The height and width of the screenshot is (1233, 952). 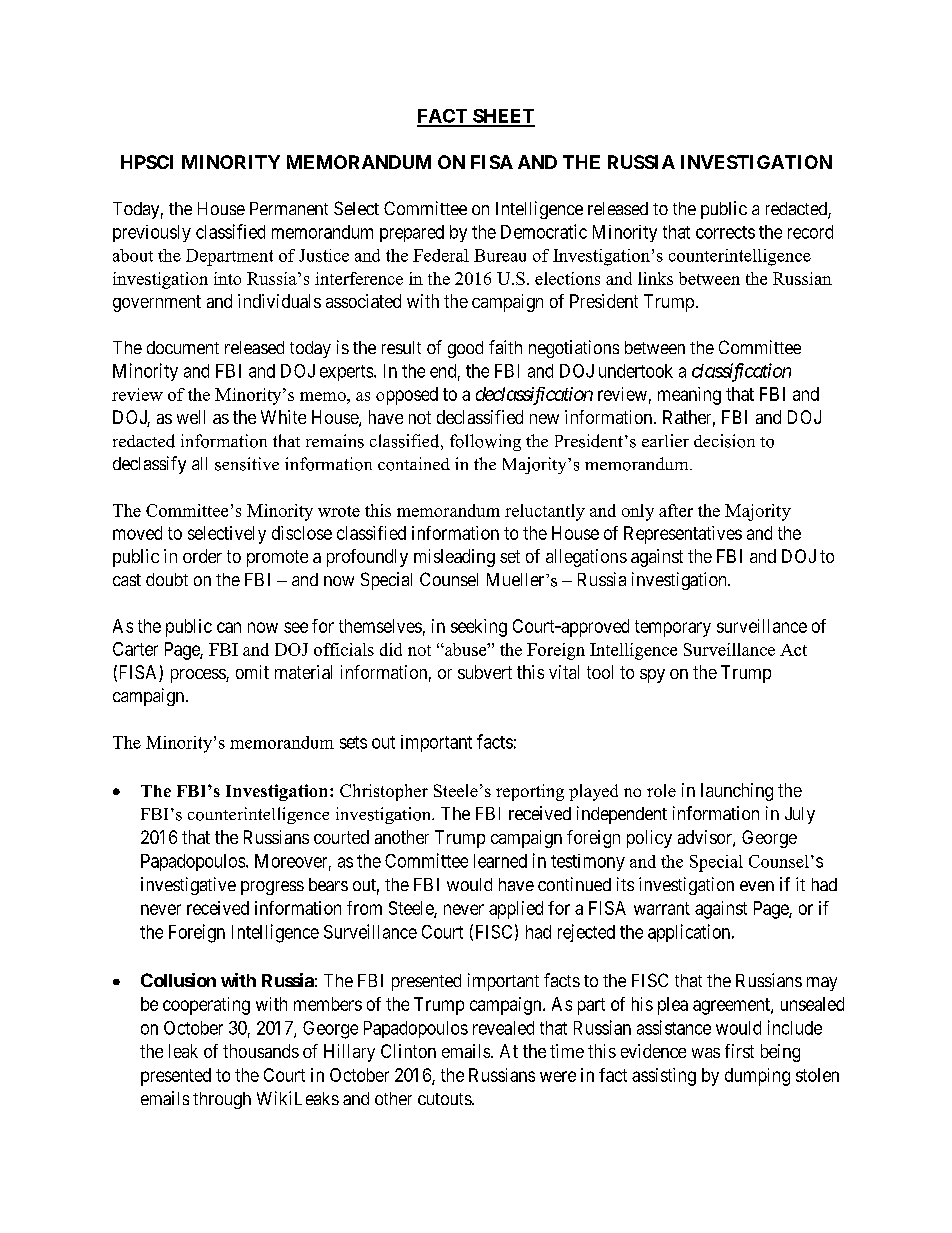 What do you see at coordinates (222, 1100) in the screenshot?
I see `through` at bounding box center [222, 1100].
